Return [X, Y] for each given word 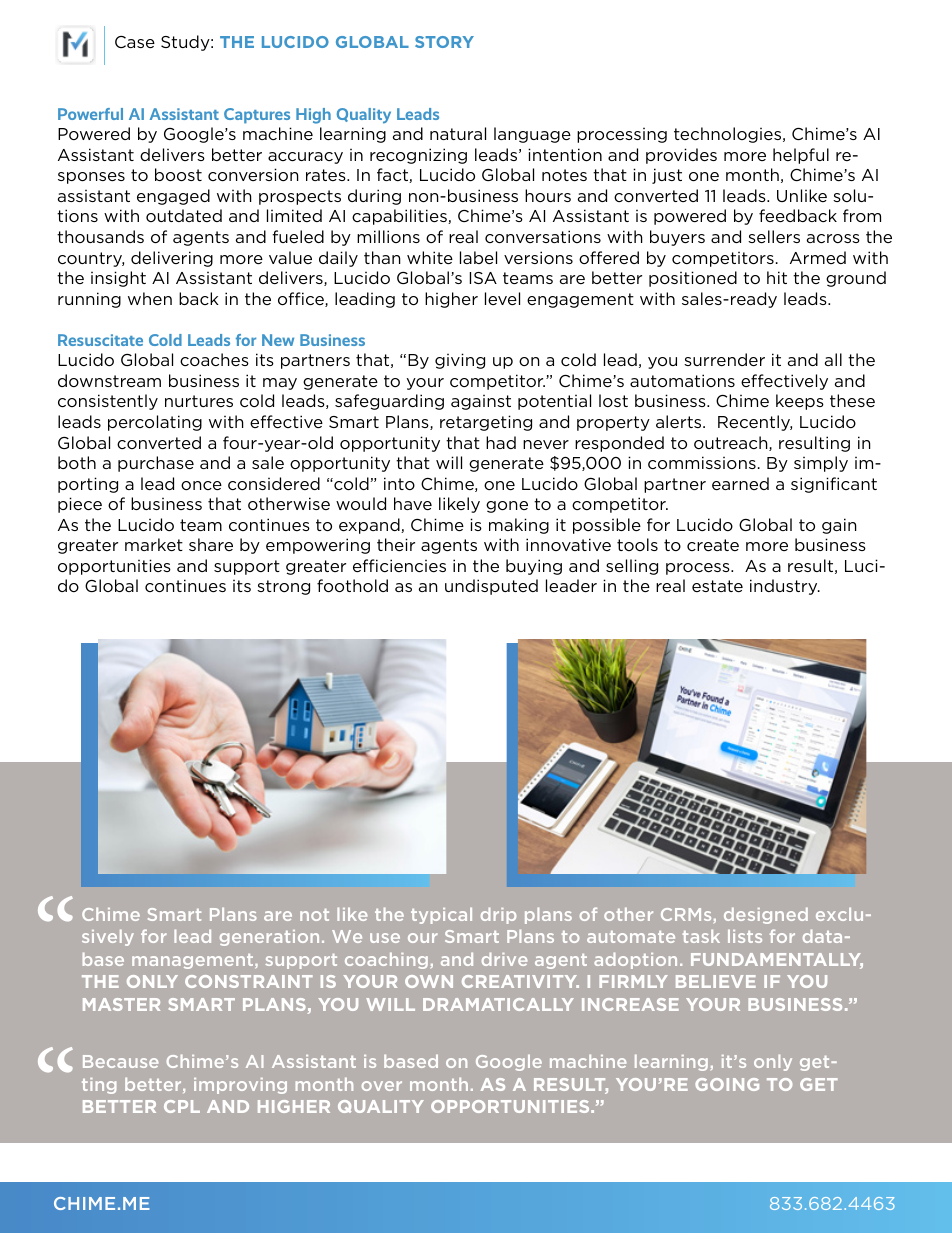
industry [785, 587]
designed [766, 915]
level [502, 298]
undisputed [491, 587]
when [150, 298]
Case [135, 42]
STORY [444, 42]
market [154, 544]
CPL [182, 1106]
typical [441, 915]
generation [269, 938]
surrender [724, 359]
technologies [729, 135]
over [382, 1086]
